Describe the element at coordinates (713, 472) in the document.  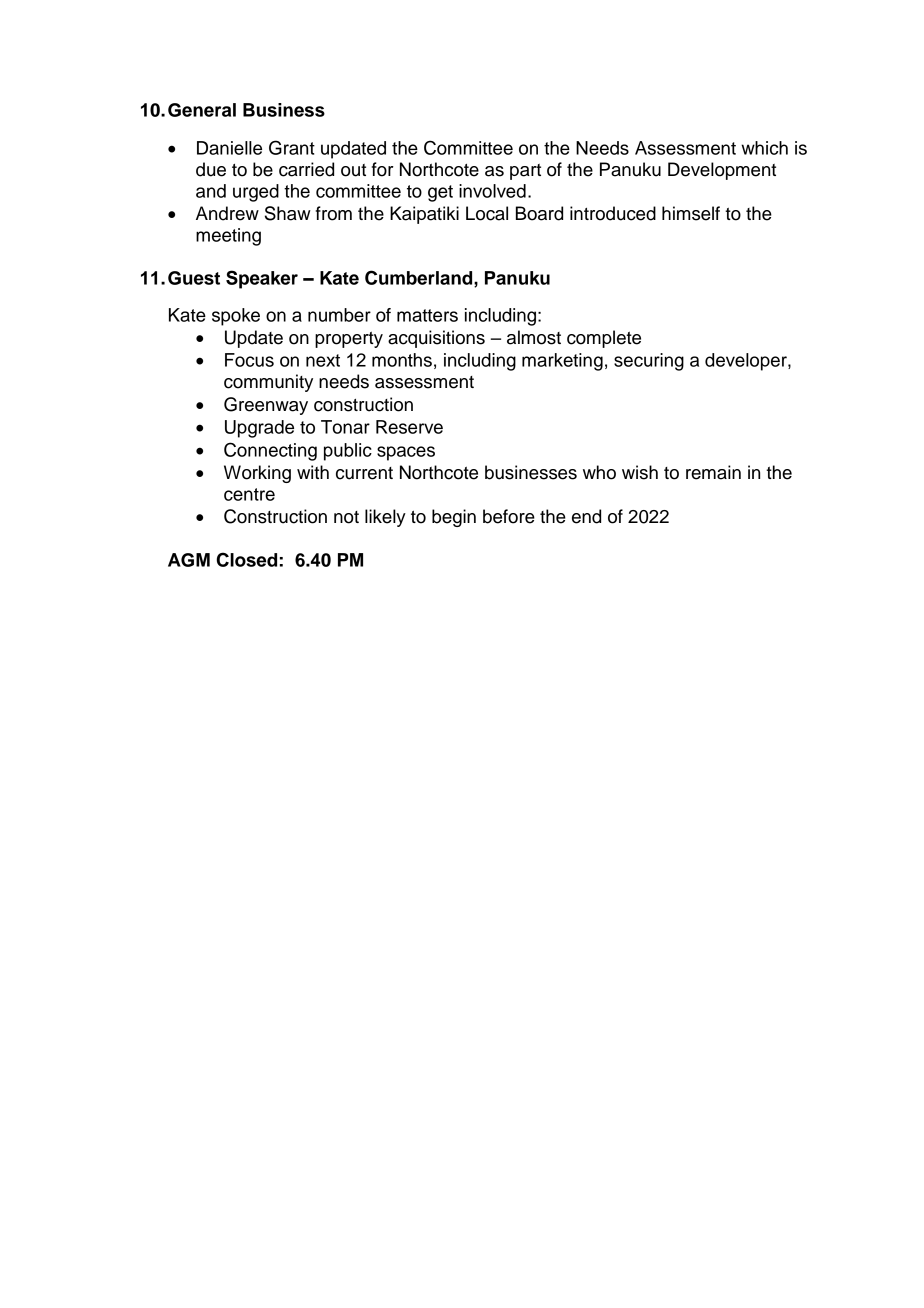
I see `remain` at that location.
